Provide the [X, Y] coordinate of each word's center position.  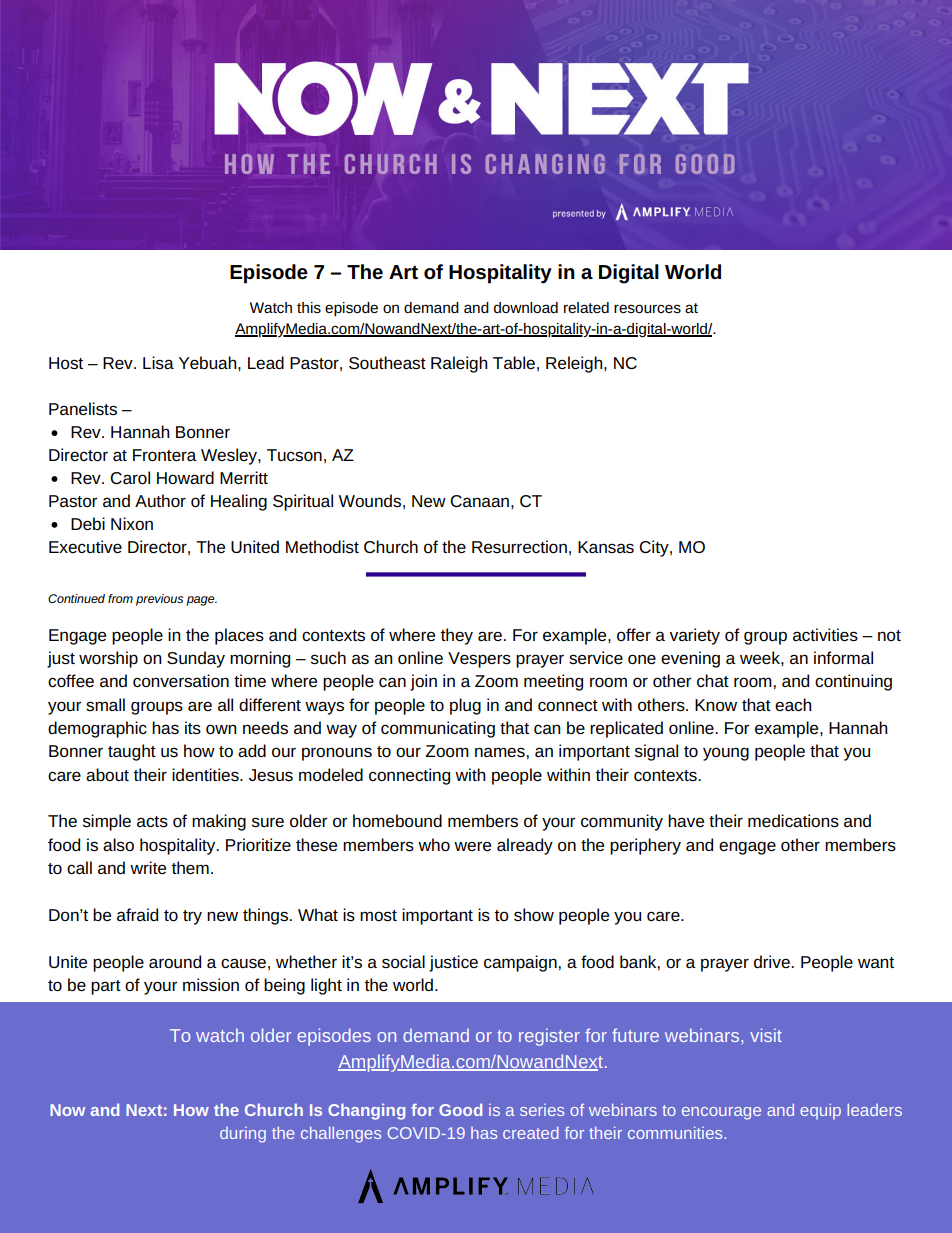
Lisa [158, 362]
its [193, 727]
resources [647, 308]
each [793, 704]
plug [465, 706]
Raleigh [459, 364]
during [243, 1135]
